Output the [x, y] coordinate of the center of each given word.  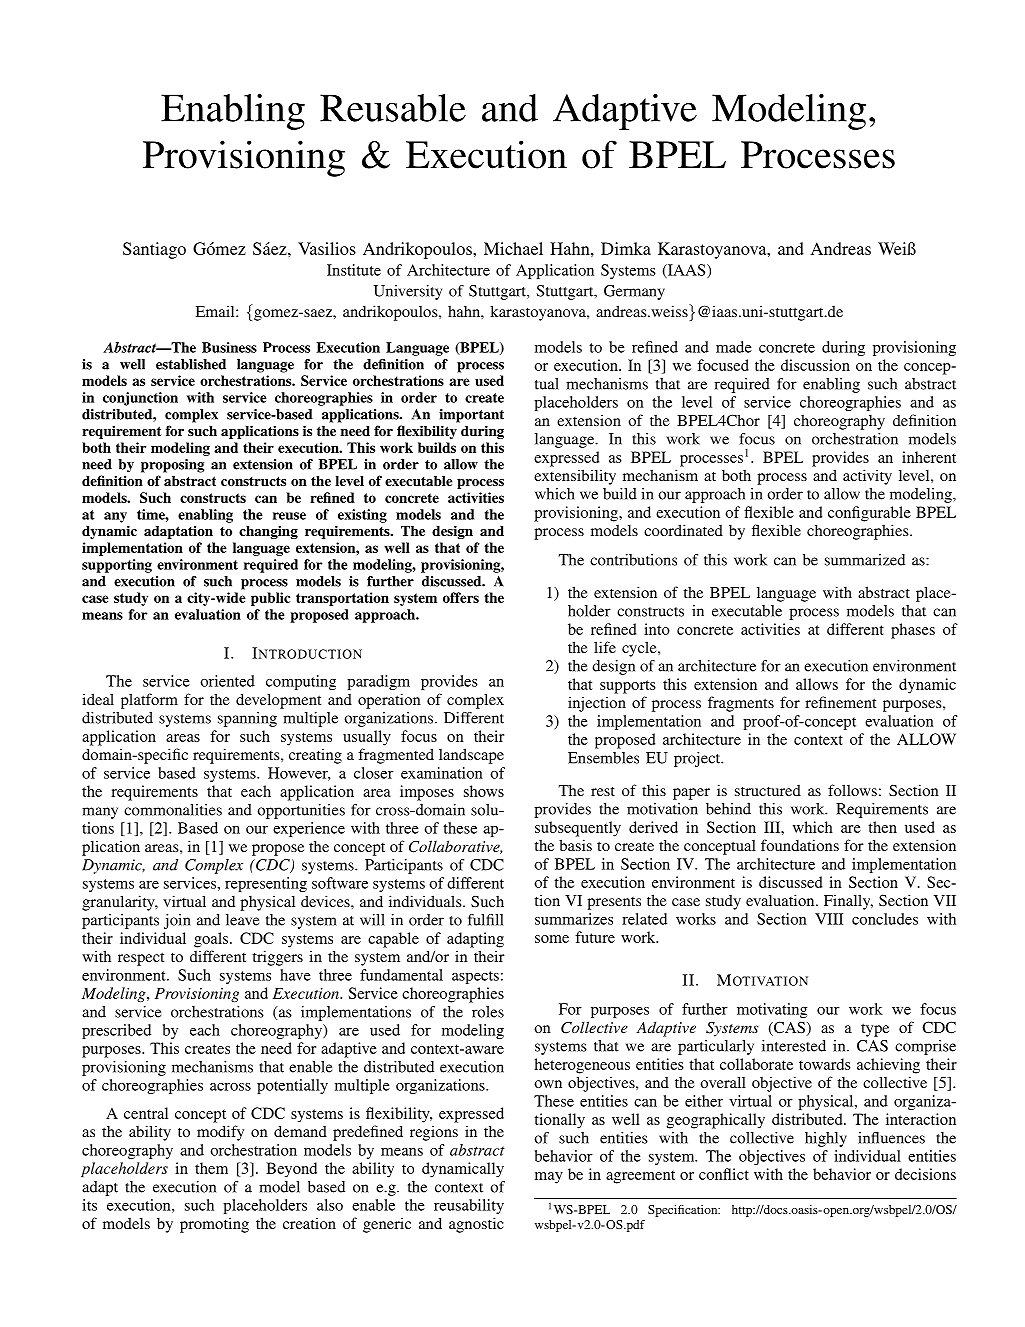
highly [826, 1139]
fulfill [486, 920]
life [605, 647]
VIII [829, 919]
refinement [840, 702]
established [191, 364]
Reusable [393, 108]
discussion [815, 365]
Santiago [154, 250]
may [549, 1178]
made [734, 347]
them [211, 1168]
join [177, 921]
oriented [227, 681]
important [471, 416]
